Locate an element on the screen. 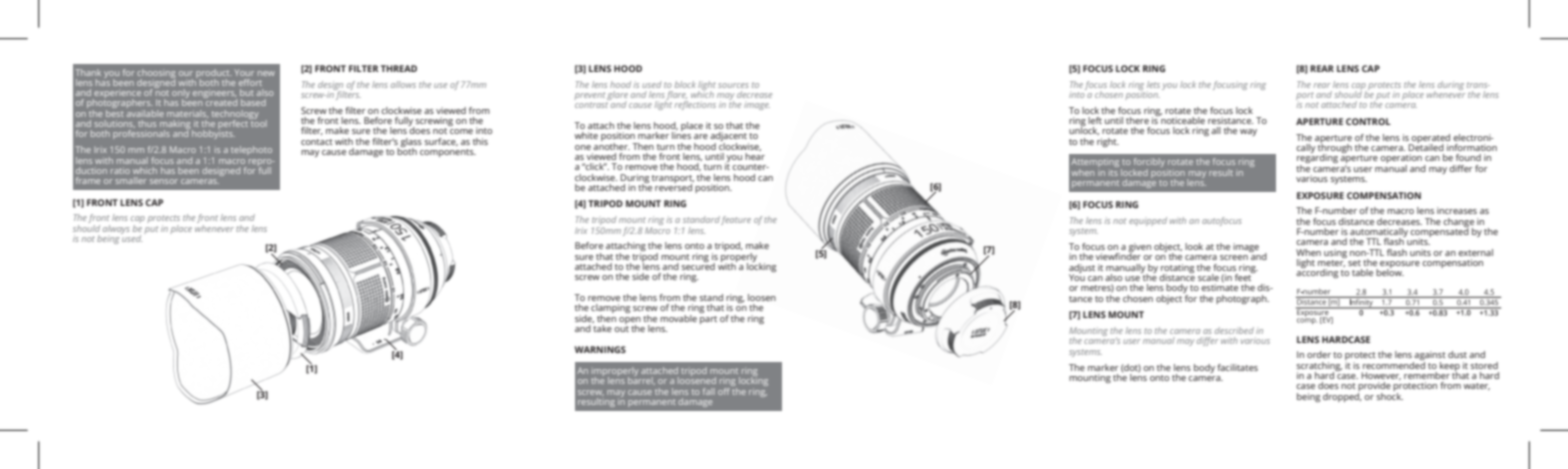 This screenshot has height=469, width=1568. counter is located at coordinates (750, 167).
